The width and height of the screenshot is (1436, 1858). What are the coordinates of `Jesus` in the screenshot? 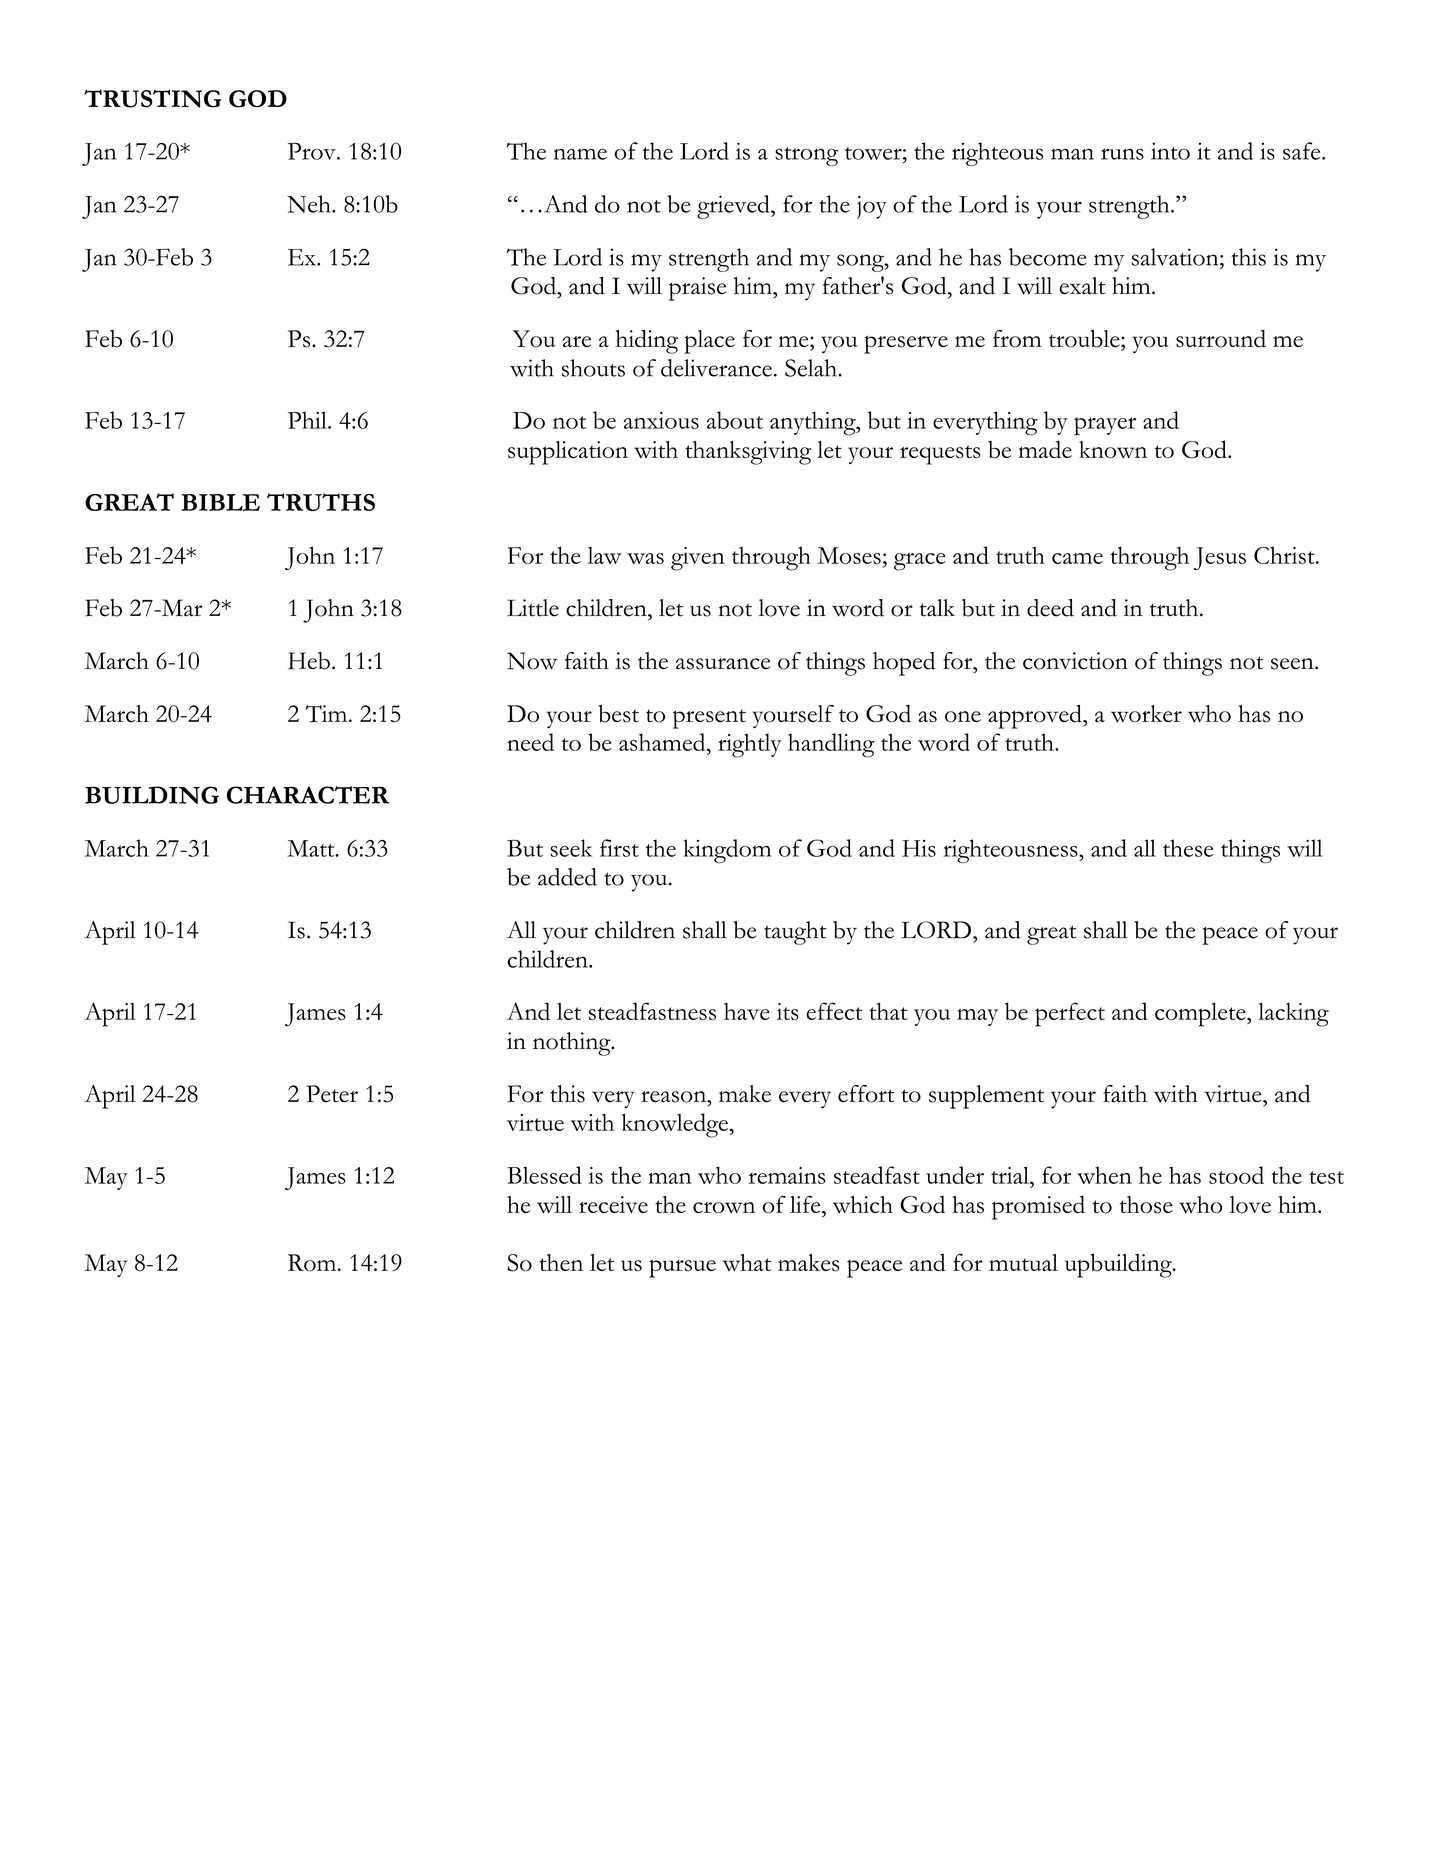 It's located at (1220, 558).
